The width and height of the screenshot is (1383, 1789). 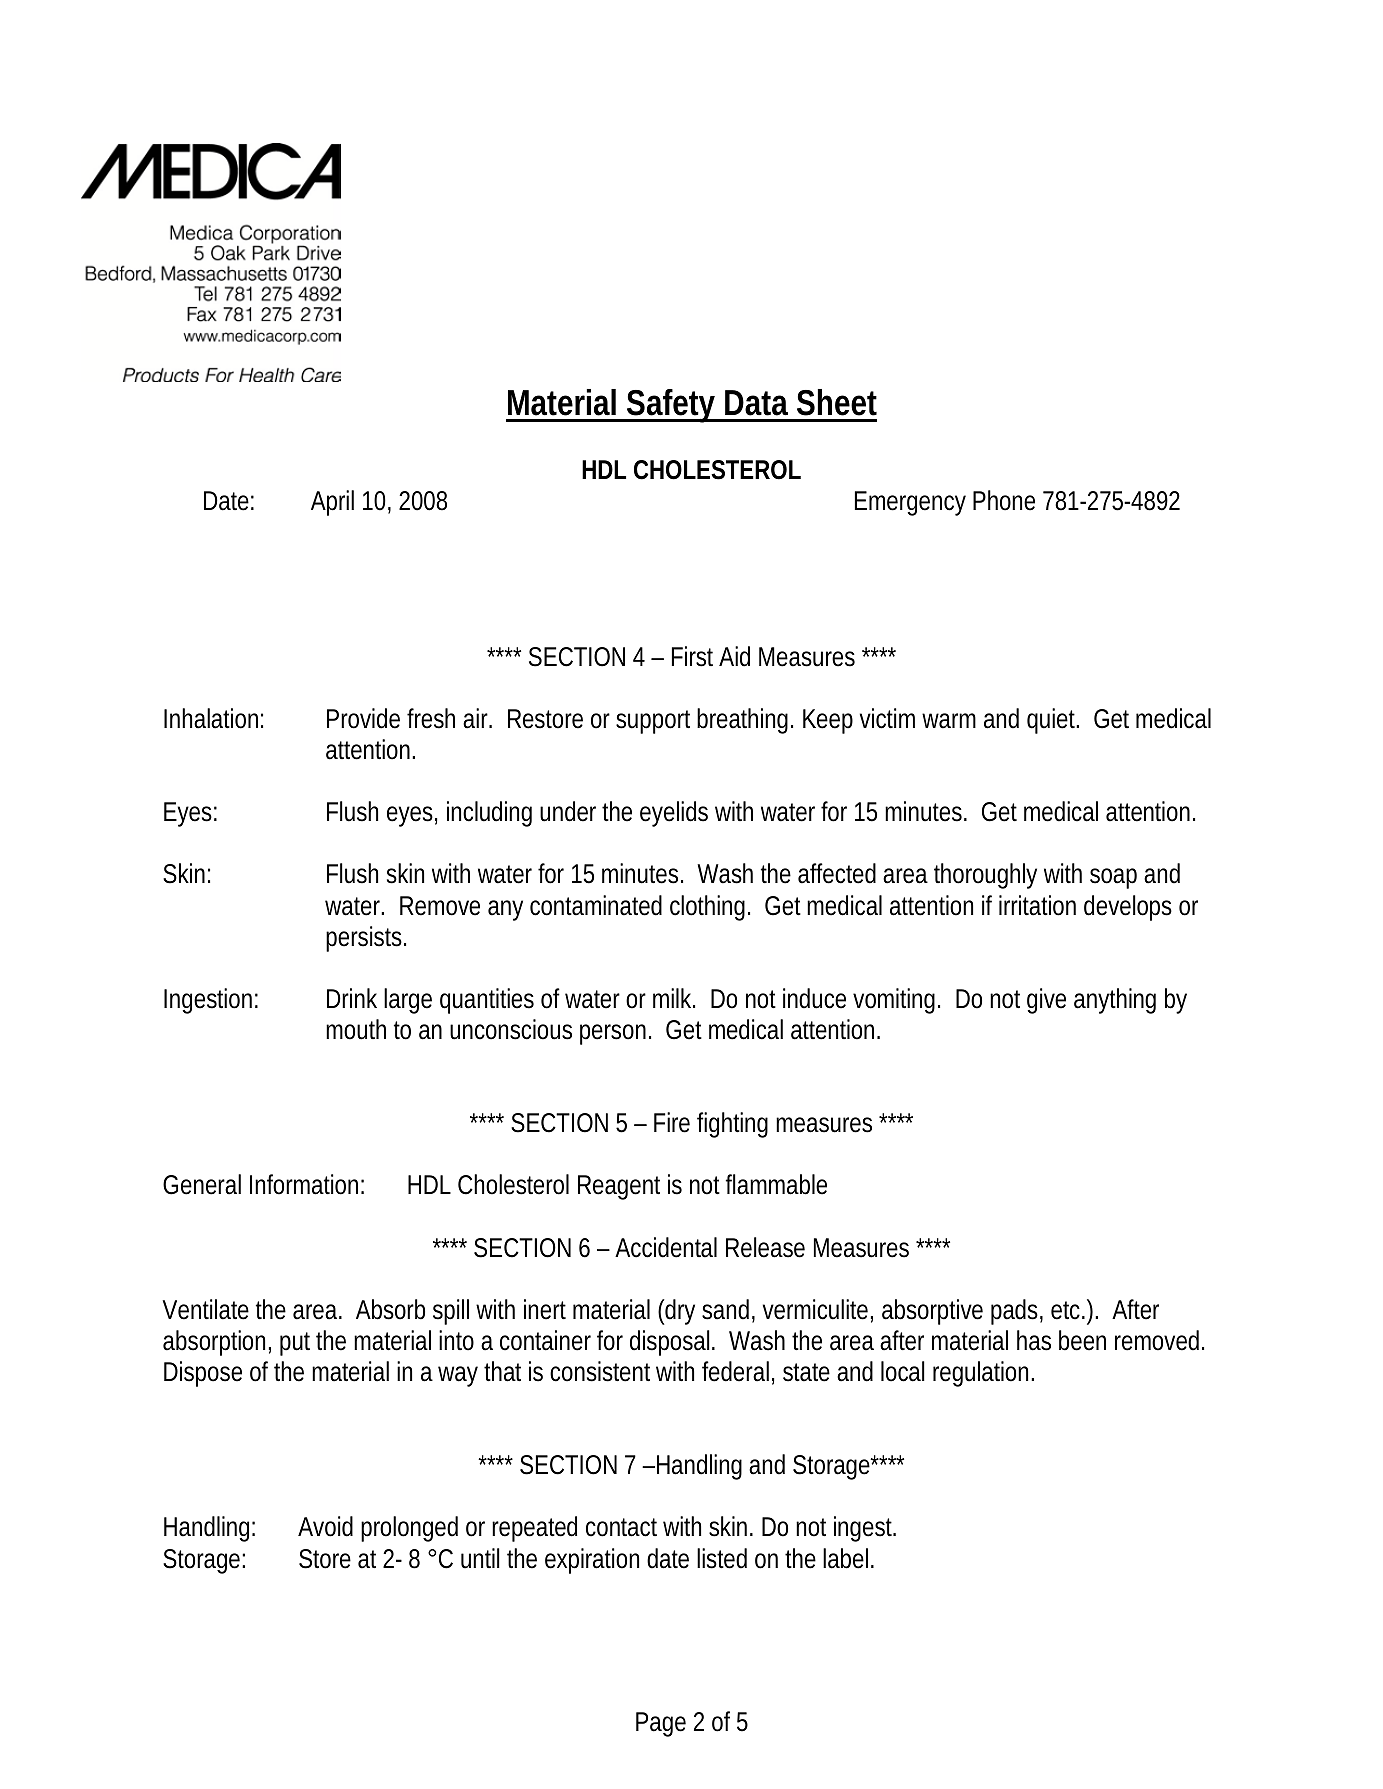 I want to click on consistent, so click(x=600, y=1371).
